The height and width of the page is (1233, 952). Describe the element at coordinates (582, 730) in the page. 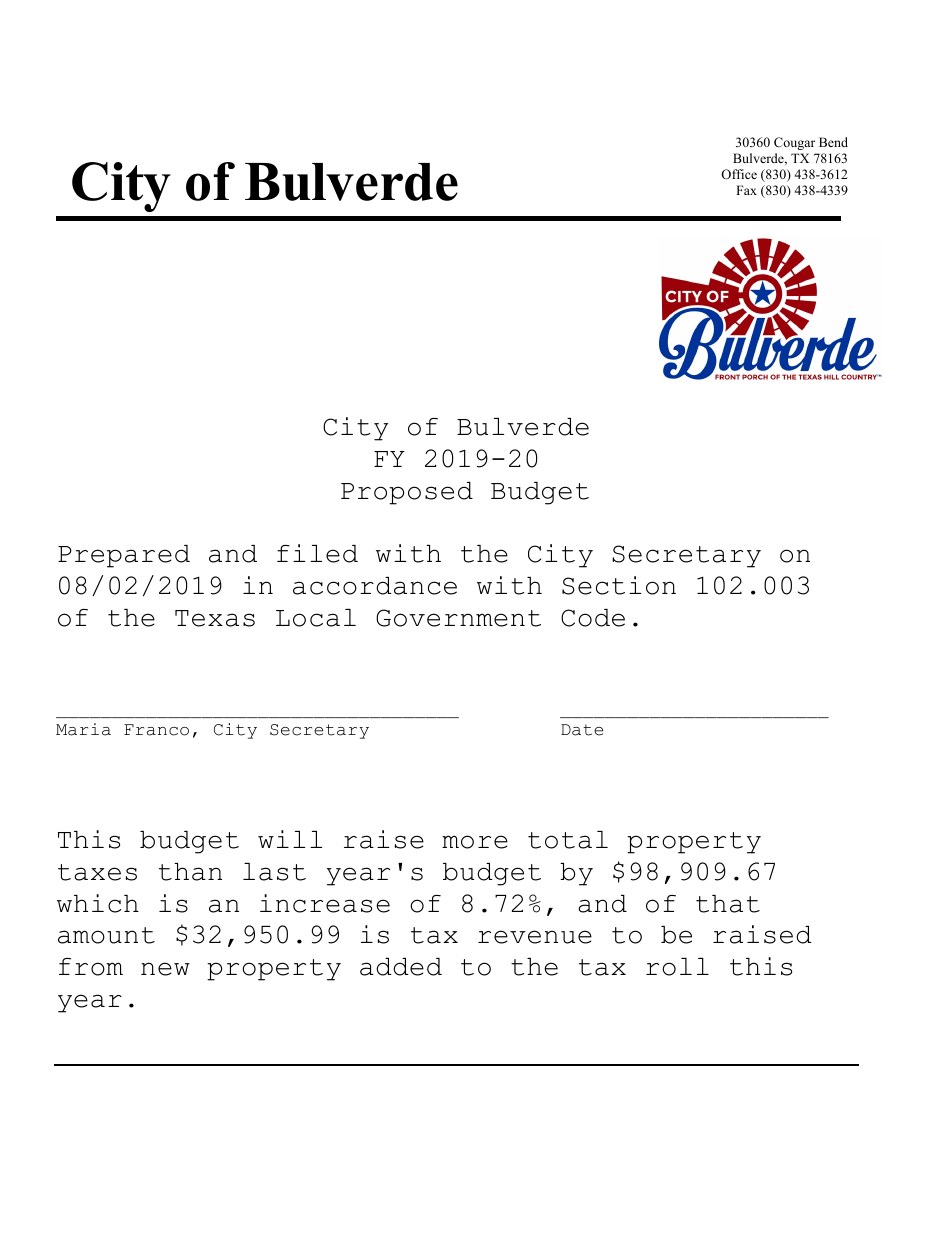

I see `Date` at that location.
